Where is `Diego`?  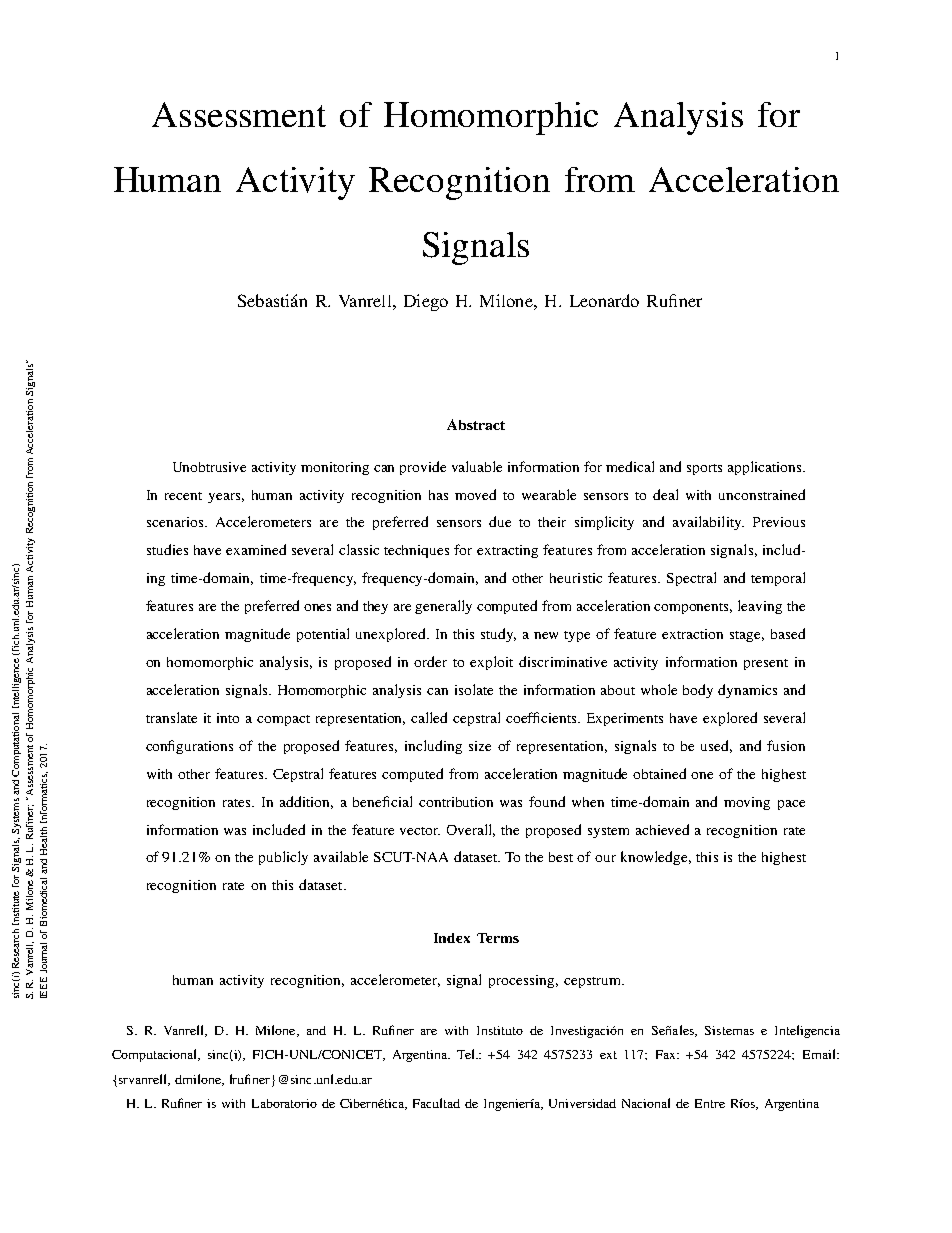
Diego is located at coordinates (426, 302).
